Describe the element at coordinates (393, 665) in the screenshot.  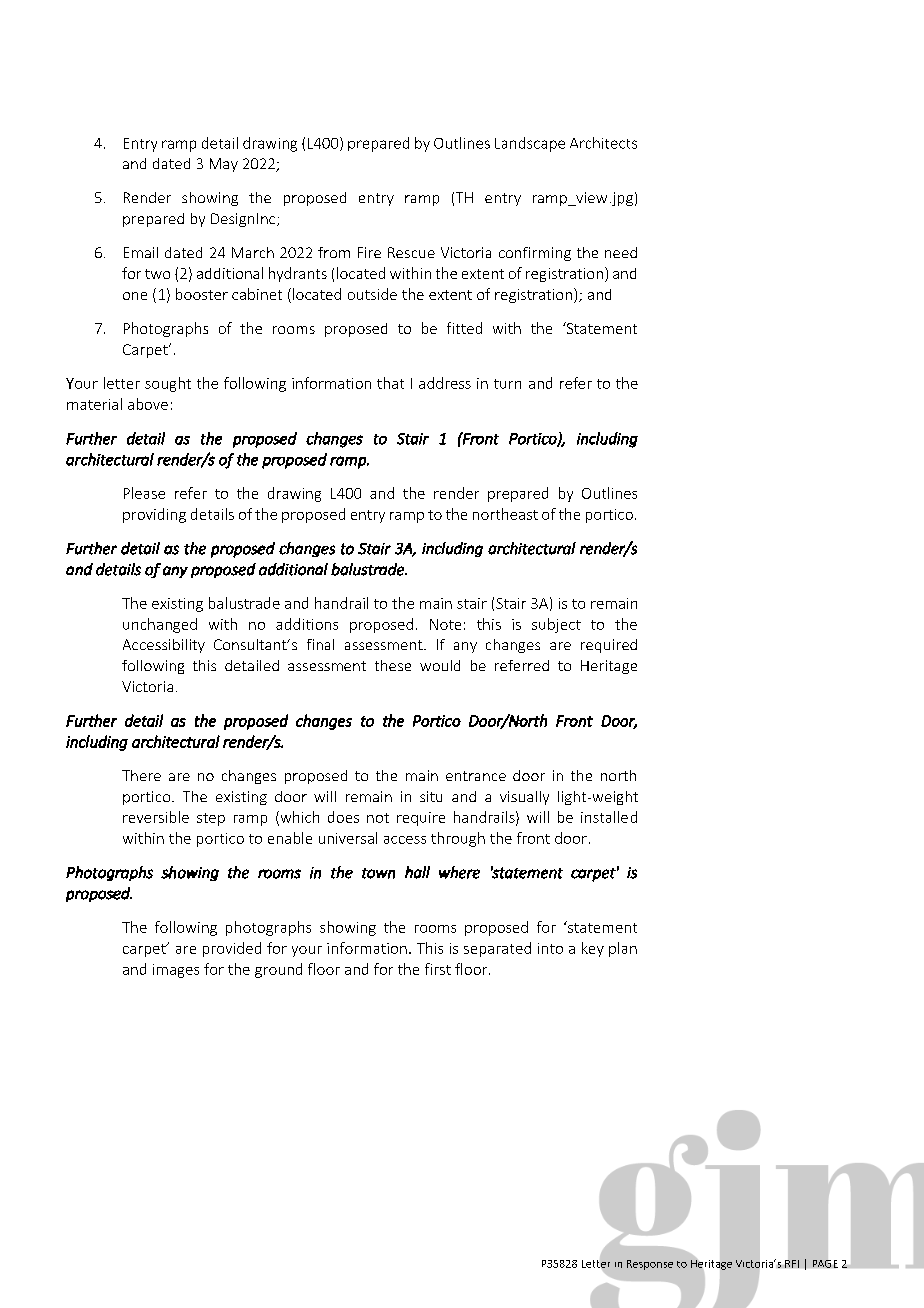
I see `these` at that location.
